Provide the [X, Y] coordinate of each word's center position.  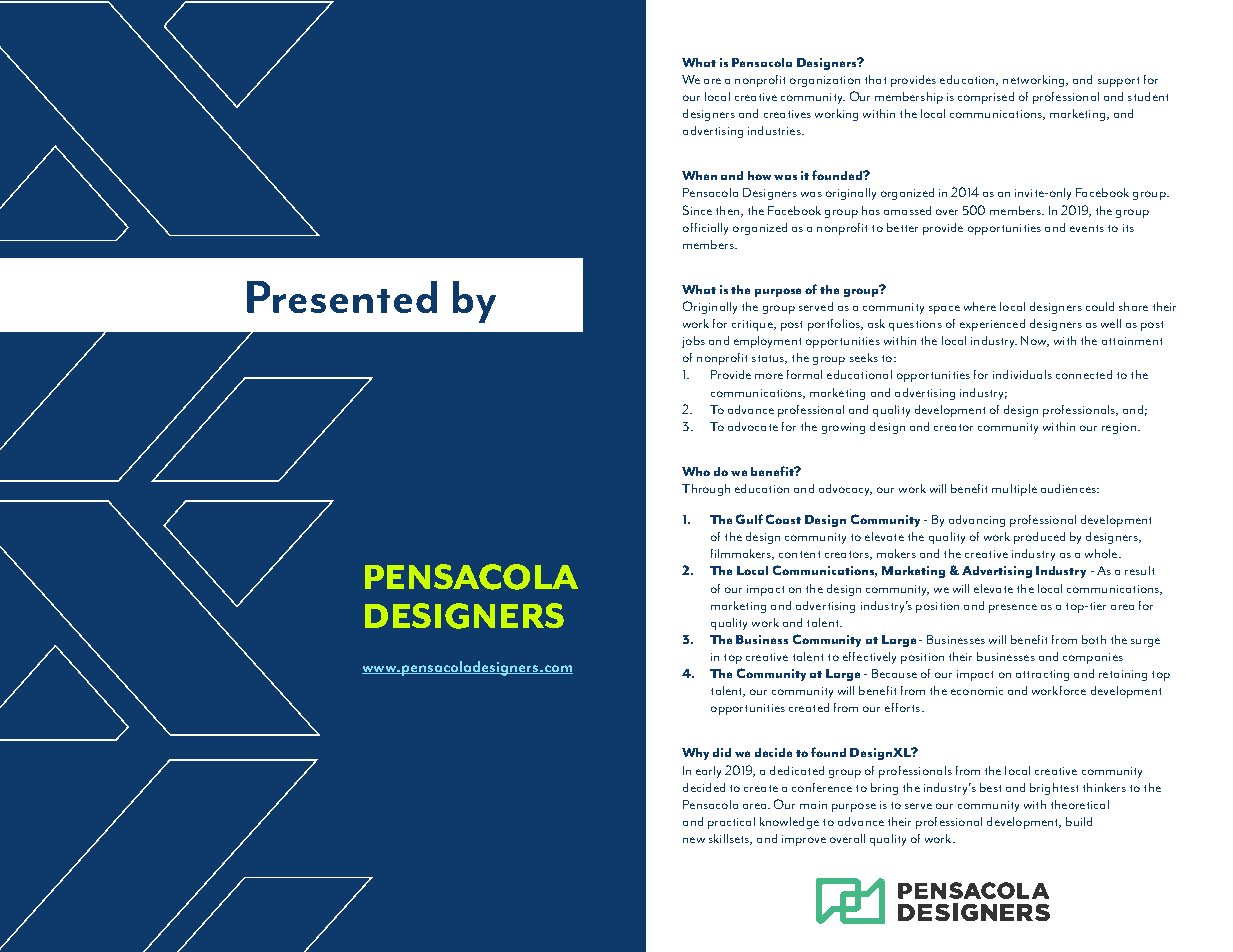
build [1079, 821]
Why [695, 754]
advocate [753, 426]
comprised [986, 98]
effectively [869, 658]
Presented [342, 297]
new [694, 840]
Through [706, 490]
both [1094, 639]
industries [775, 130]
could [1100, 306]
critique [753, 325]
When [699, 175]
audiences [1069, 488]
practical [731, 823]
